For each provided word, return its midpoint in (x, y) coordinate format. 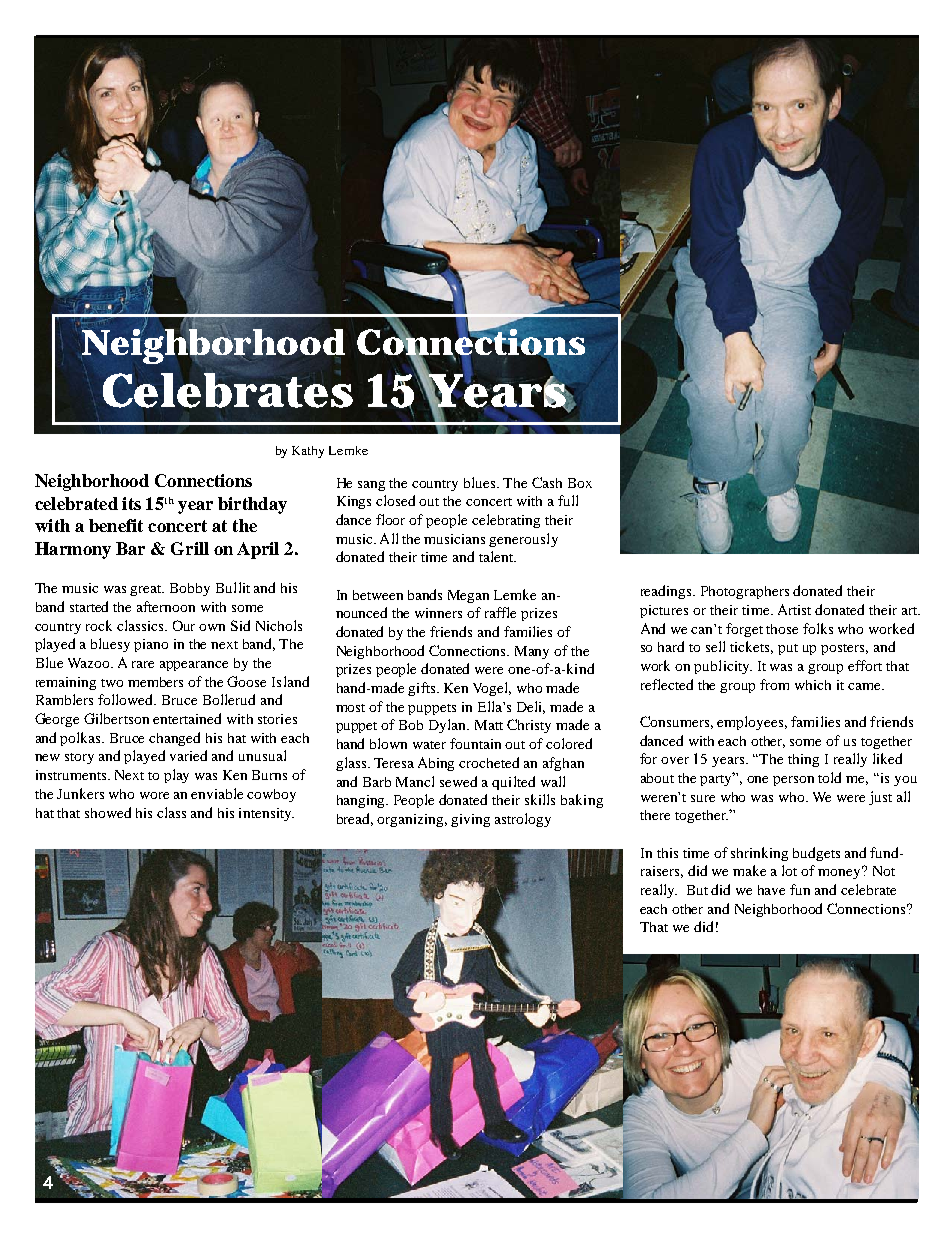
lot (789, 870)
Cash (547, 482)
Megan (468, 596)
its (131, 503)
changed (174, 739)
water (429, 745)
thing (803, 760)
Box (580, 483)
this (667, 853)
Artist (794, 609)
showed (108, 812)
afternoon (166, 606)
